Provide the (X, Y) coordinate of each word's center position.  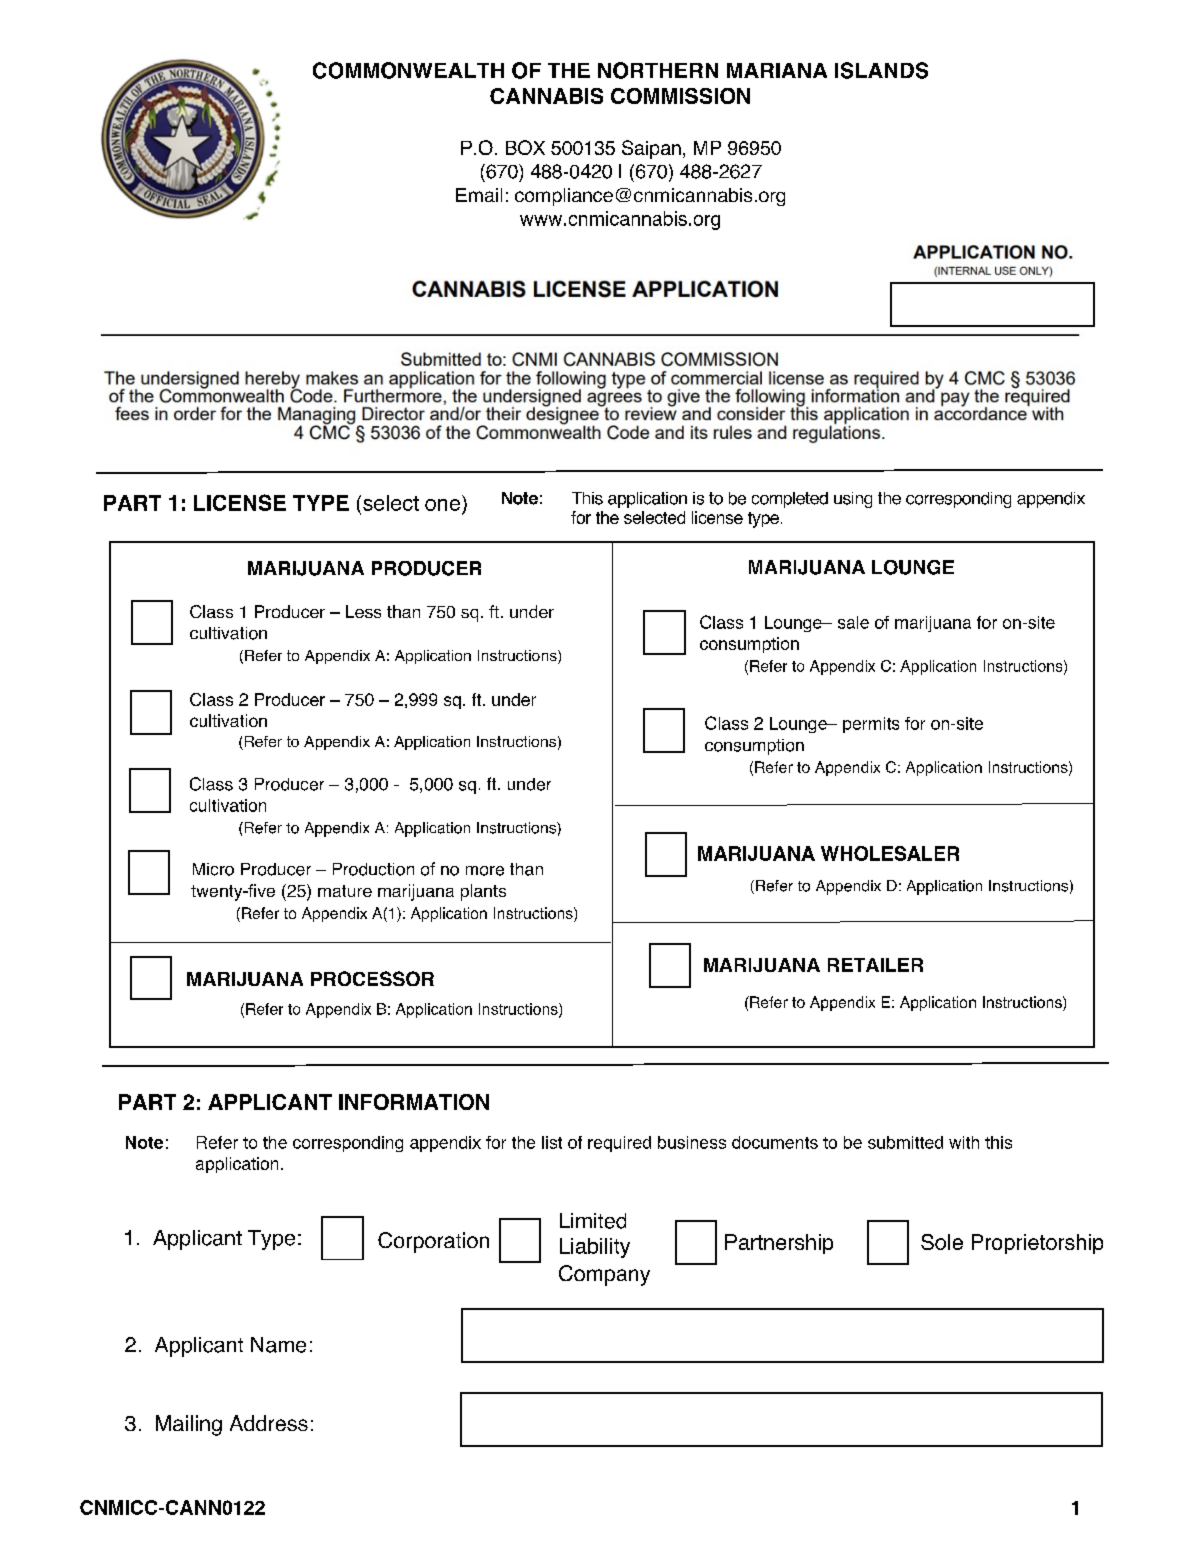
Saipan (651, 149)
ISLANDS (881, 70)
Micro (213, 869)
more (485, 871)
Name (278, 1345)
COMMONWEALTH (408, 70)
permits (871, 725)
